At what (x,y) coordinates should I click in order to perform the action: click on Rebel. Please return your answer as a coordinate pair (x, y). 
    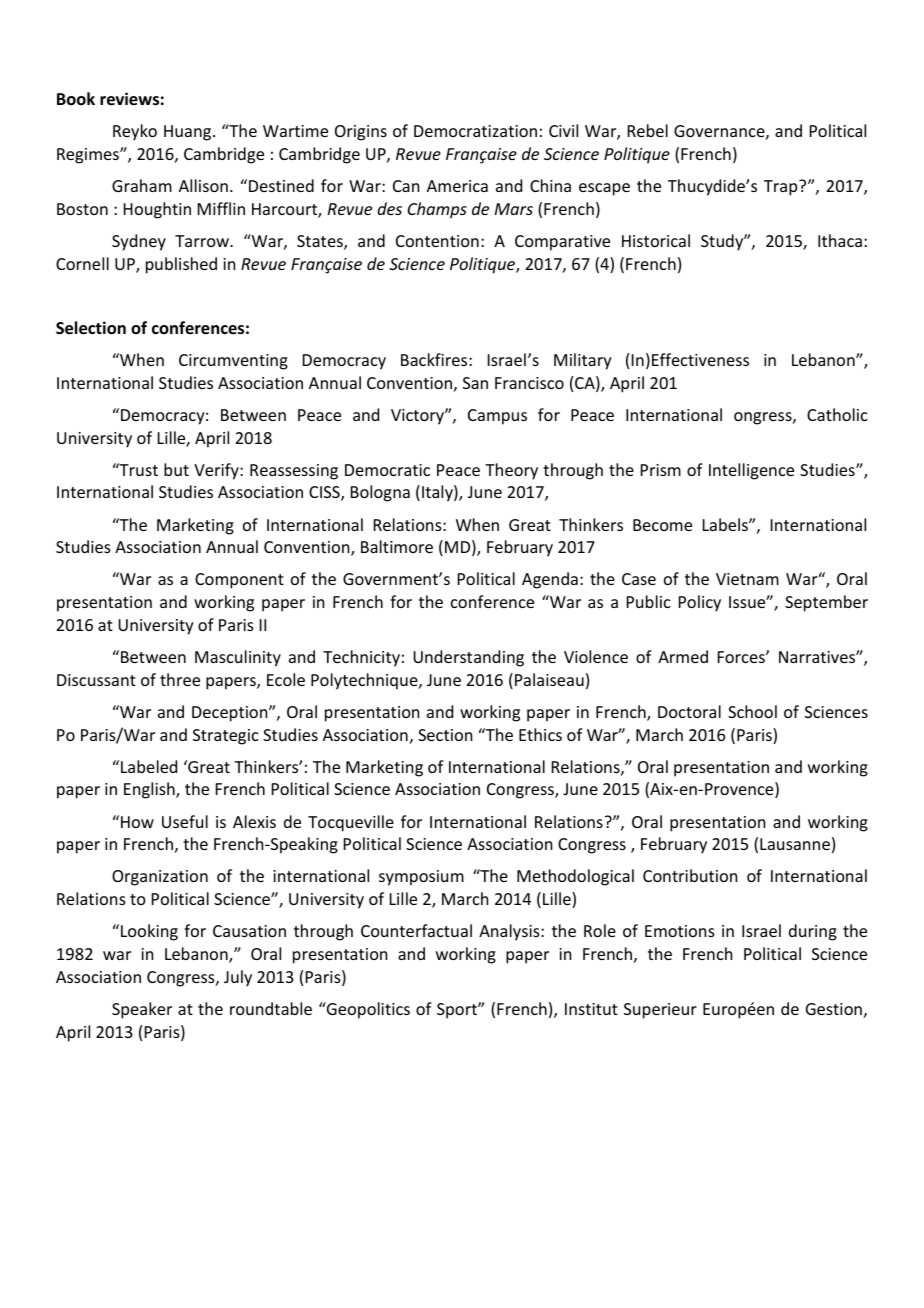
    Looking at the image, I should click on (648, 130).
